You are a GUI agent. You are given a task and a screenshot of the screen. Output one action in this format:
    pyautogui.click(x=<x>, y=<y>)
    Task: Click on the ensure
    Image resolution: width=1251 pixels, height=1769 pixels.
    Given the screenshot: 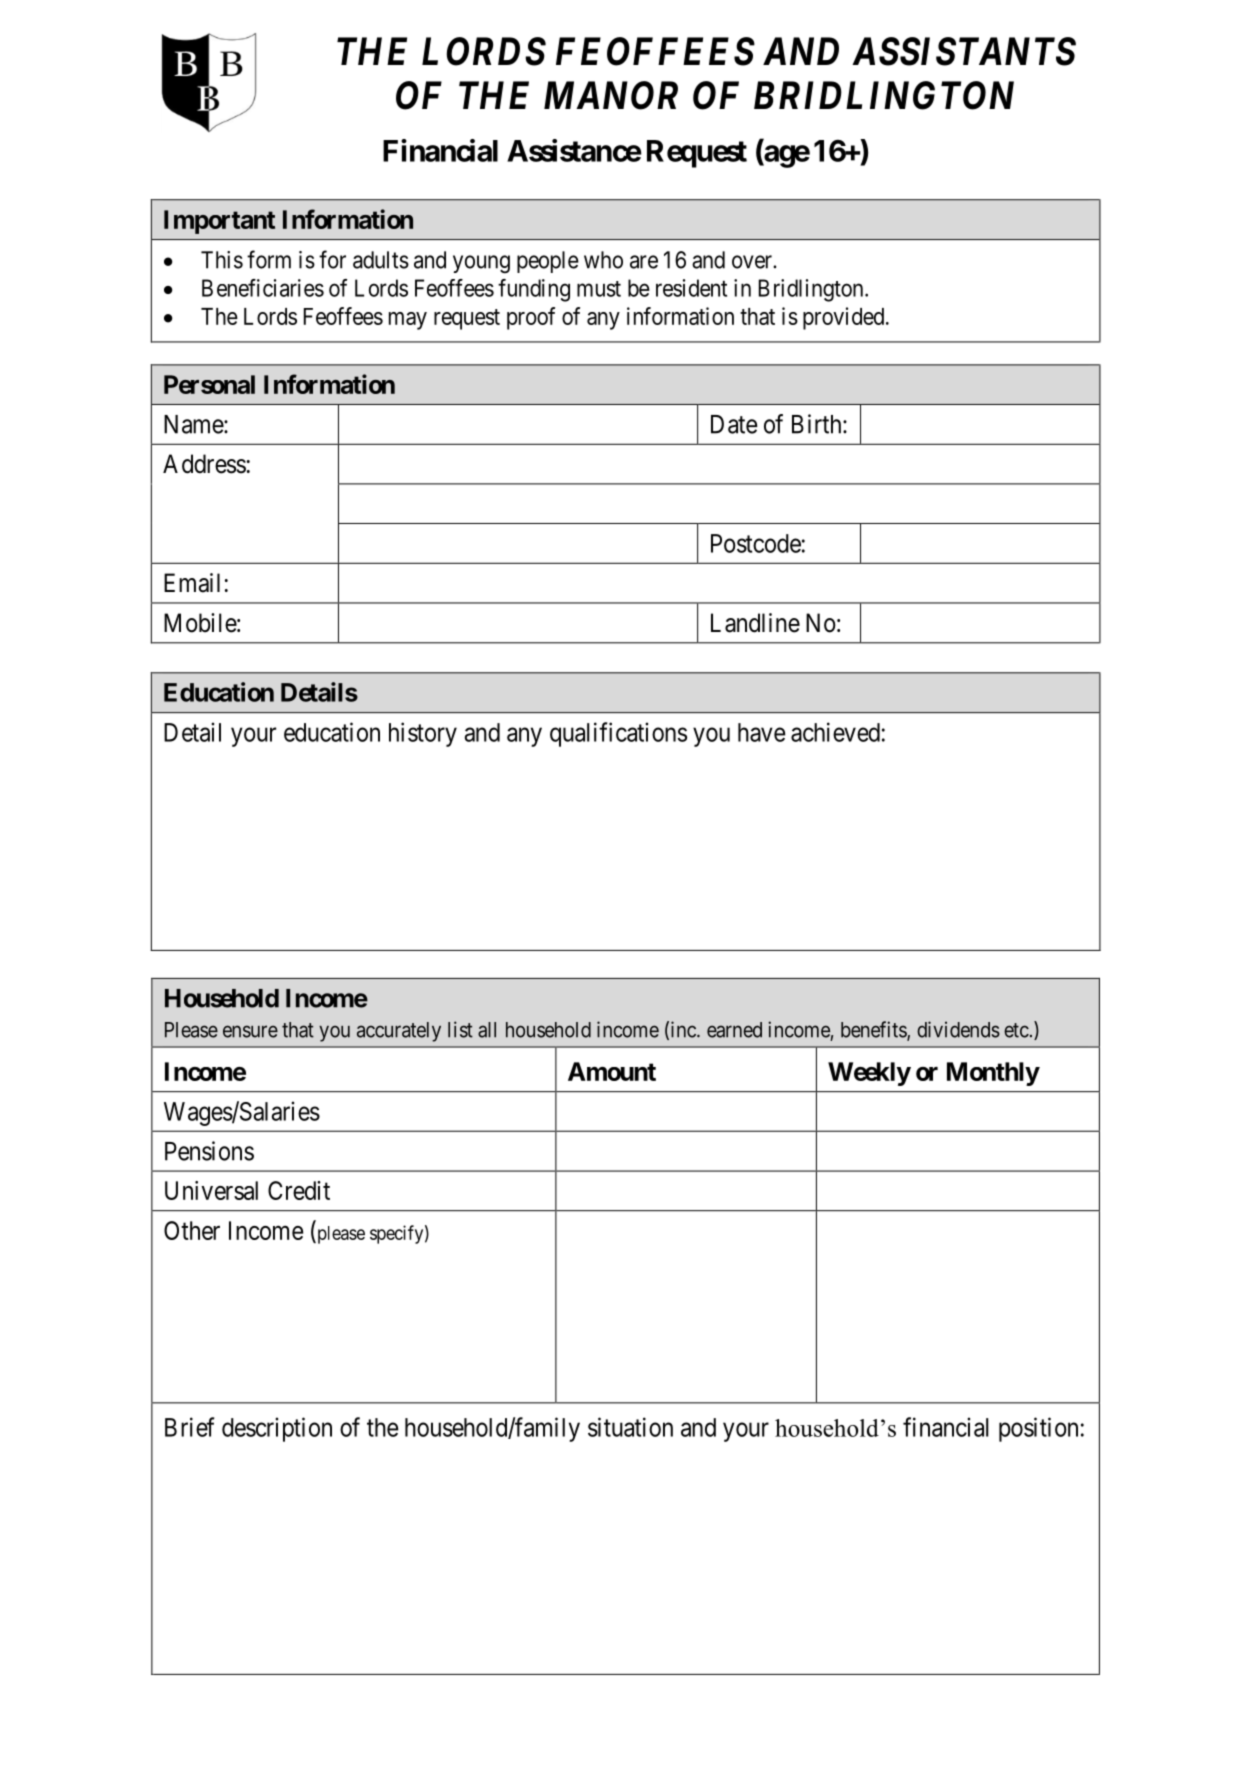 What is the action you would take?
    pyautogui.click(x=250, y=1031)
